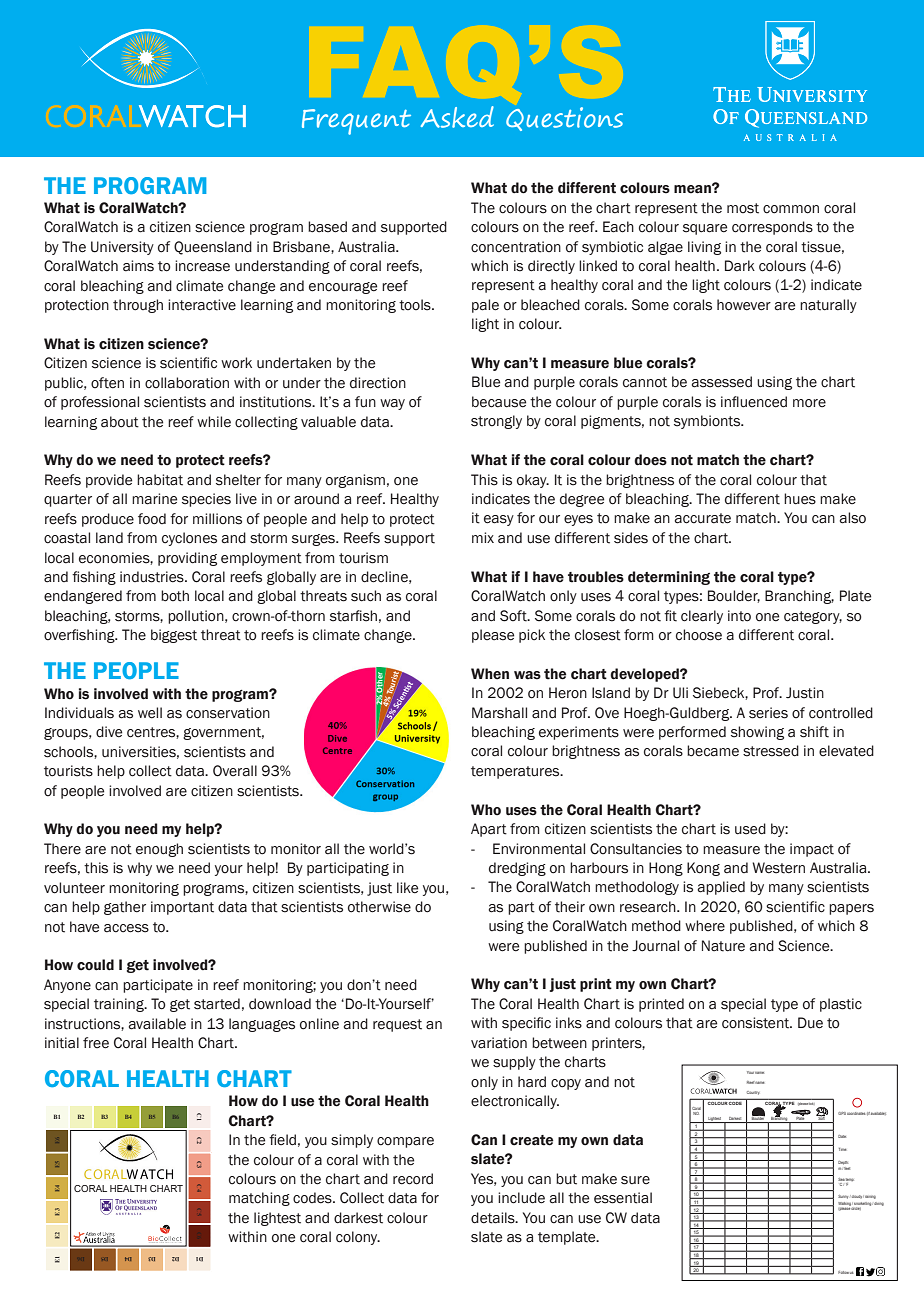 The image size is (924, 1308). What do you see at coordinates (358, 1238) in the image?
I see `colony` at bounding box center [358, 1238].
